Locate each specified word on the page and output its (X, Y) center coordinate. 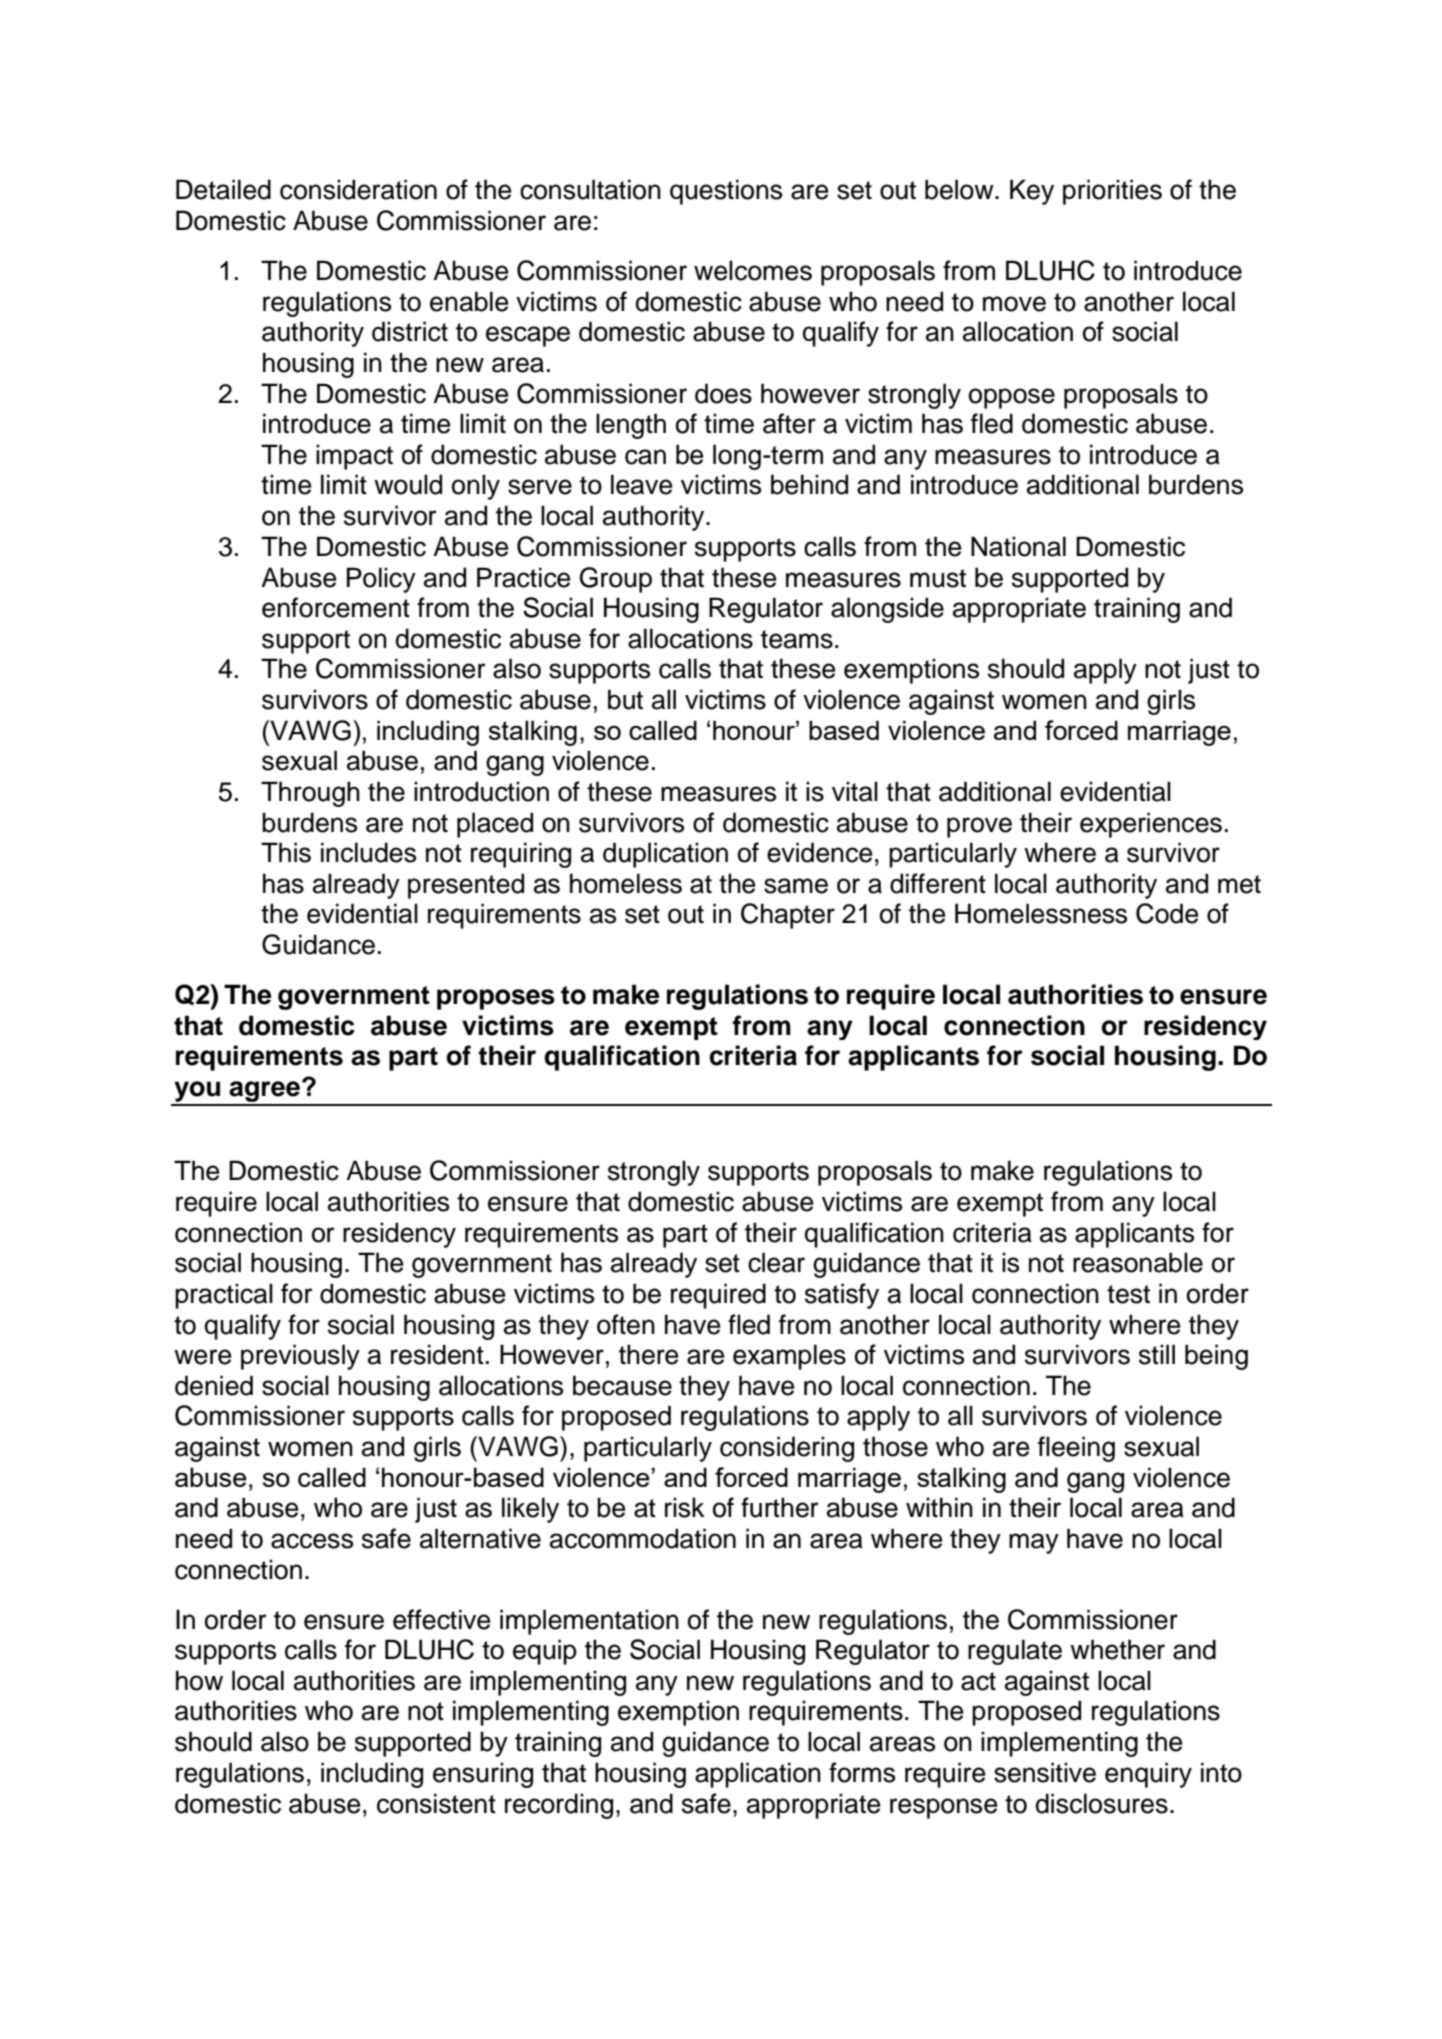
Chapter (788, 916)
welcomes (753, 270)
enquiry (1148, 1775)
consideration (358, 189)
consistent (436, 1803)
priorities (1112, 192)
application (758, 1775)
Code (1167, 913)
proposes (496, 999)
